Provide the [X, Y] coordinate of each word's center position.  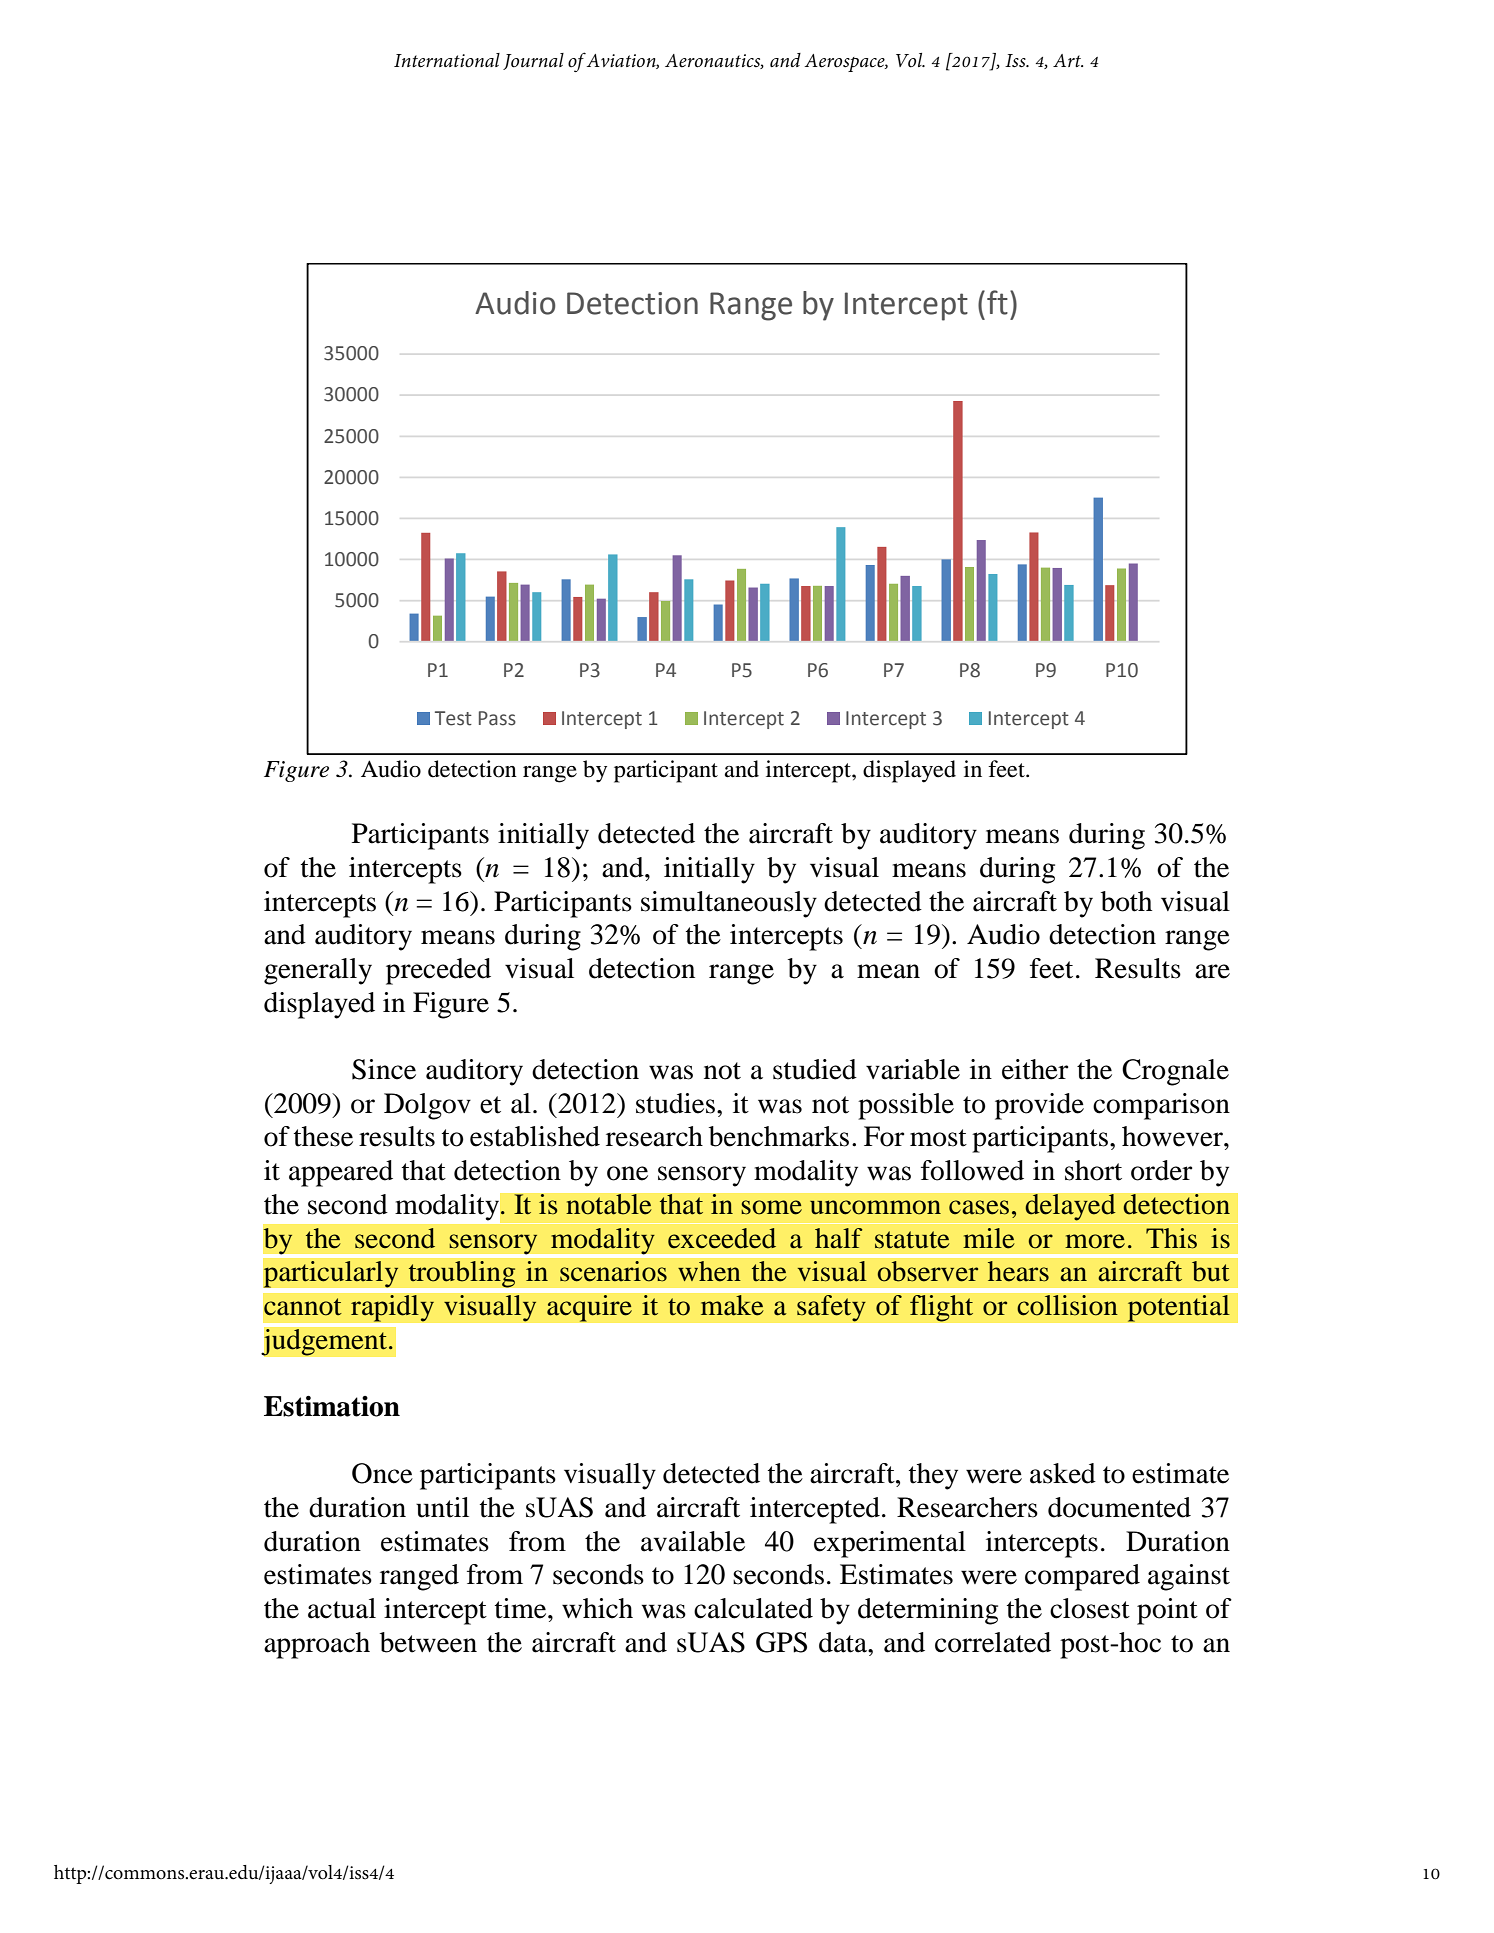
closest [1090, 1608]
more [1095, 1241]
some [771, 1207]
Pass [497, 718]
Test [453, 718]
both [1126, 901]
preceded [438, 971]
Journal [533, 61]
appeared [341, 1173]
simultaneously [729, 904]
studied [815, 1069]
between [428, 1642]
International [447, 60]
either [1035, 1069]
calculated [753, 1608]
